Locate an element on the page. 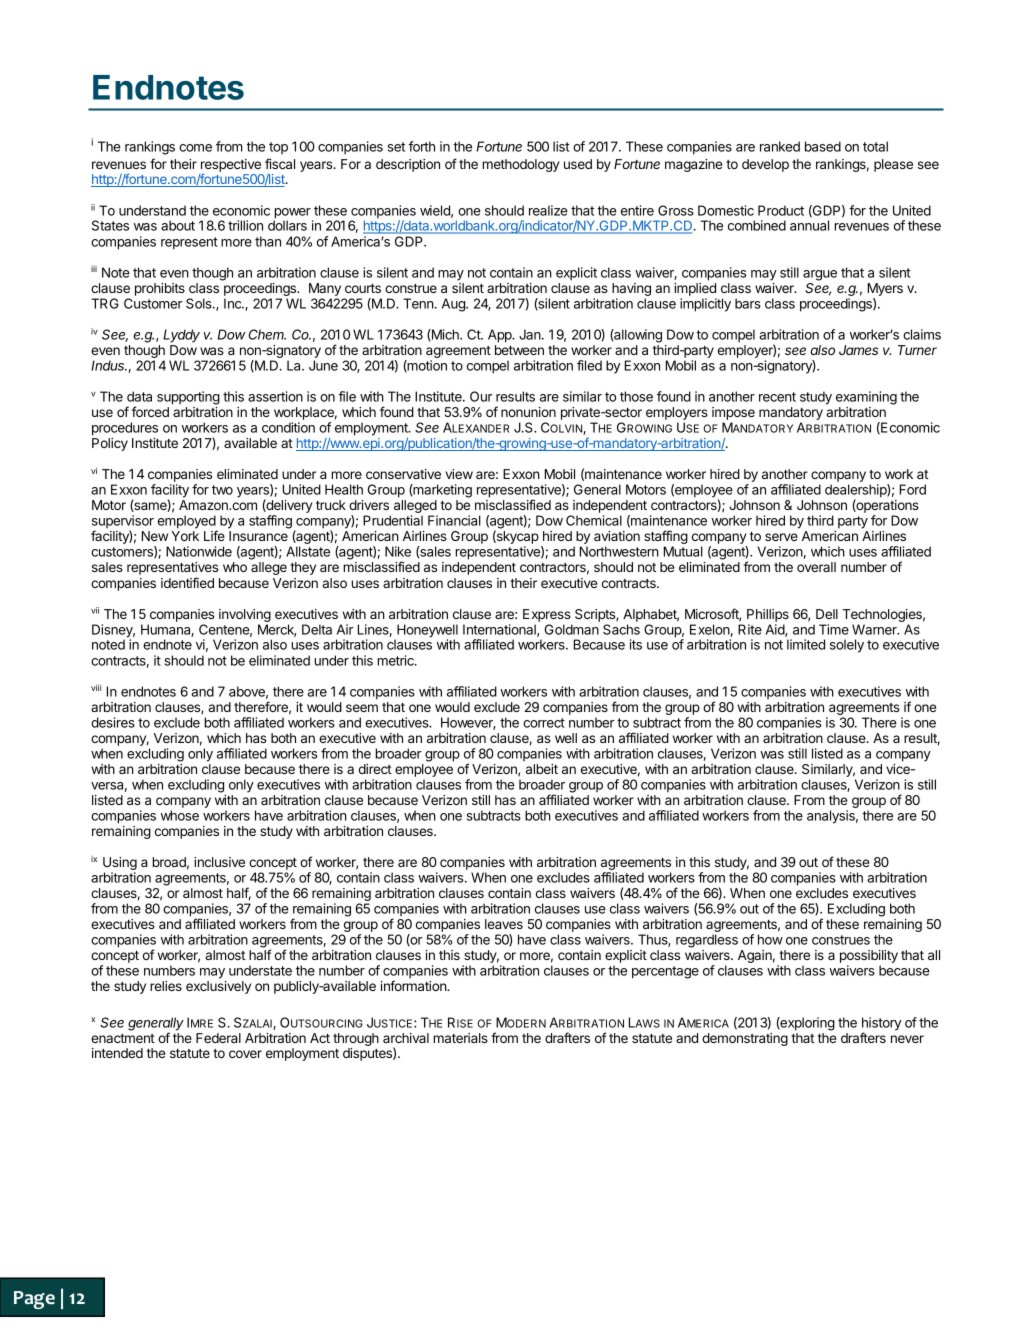 This document has height=1336, width=1032. based is located at coordinates (823, 146).
